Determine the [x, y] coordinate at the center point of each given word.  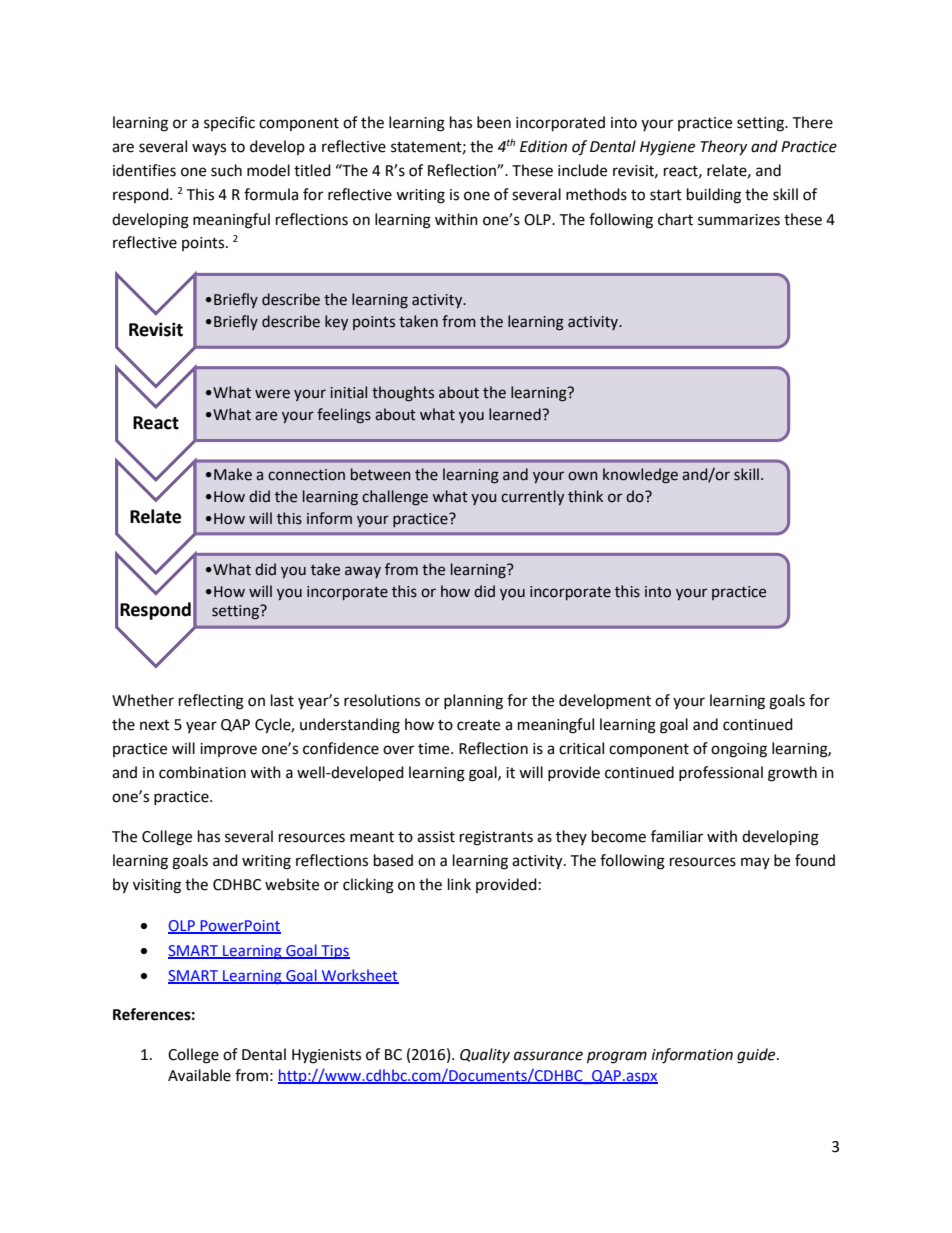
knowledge [640, 476]
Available [199, 1075]
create [478, 725]
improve [228, 750]
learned [516, 414]
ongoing [739, 750]
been [494, 122]
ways [209, 149]
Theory [723, 147]
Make [233, 474]
